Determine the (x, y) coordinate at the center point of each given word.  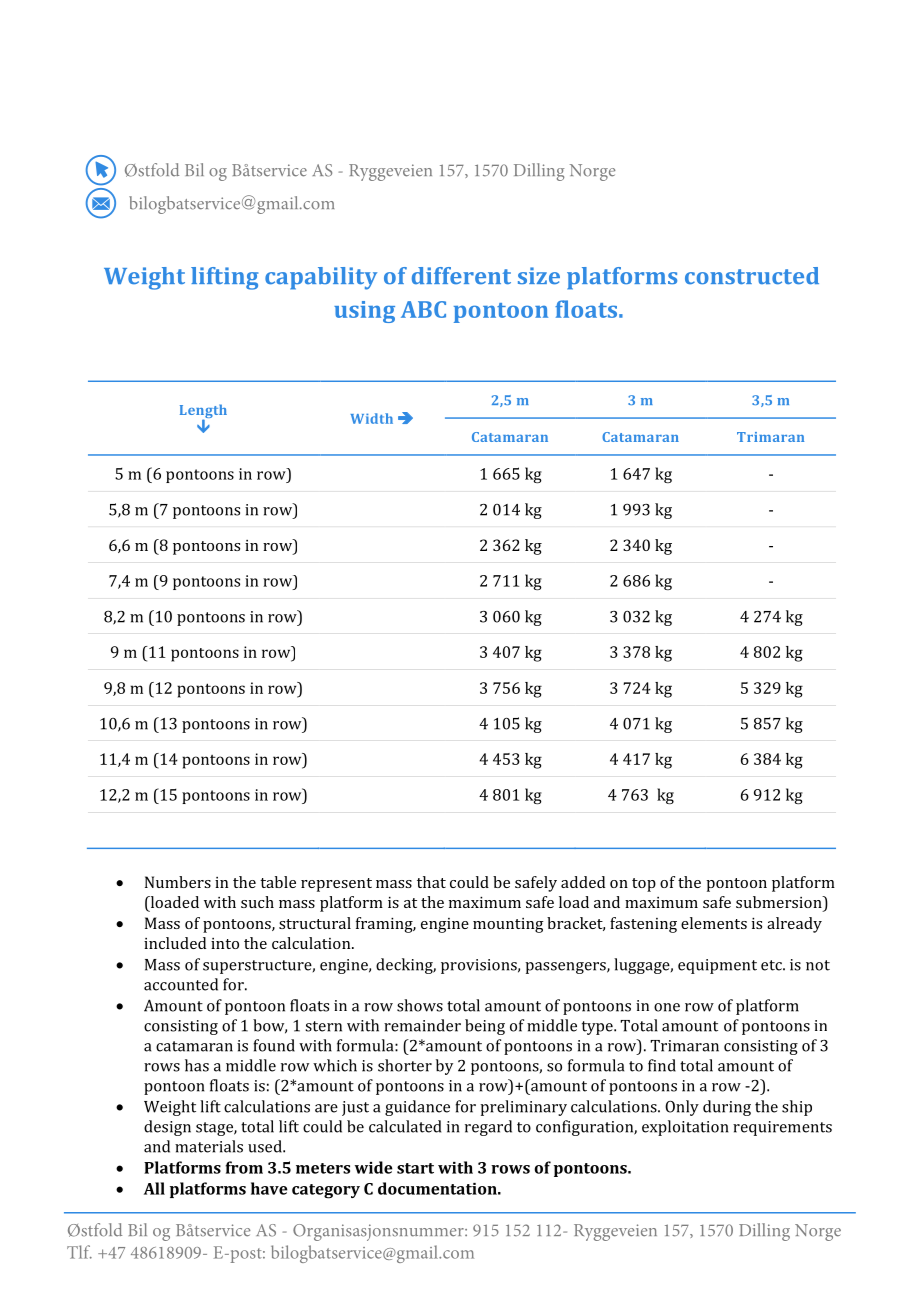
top (644, 885)
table (278, 882)
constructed (752, 276)
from (244, 1167)
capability (321, 278)
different (461, 276)
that (431, 882)
